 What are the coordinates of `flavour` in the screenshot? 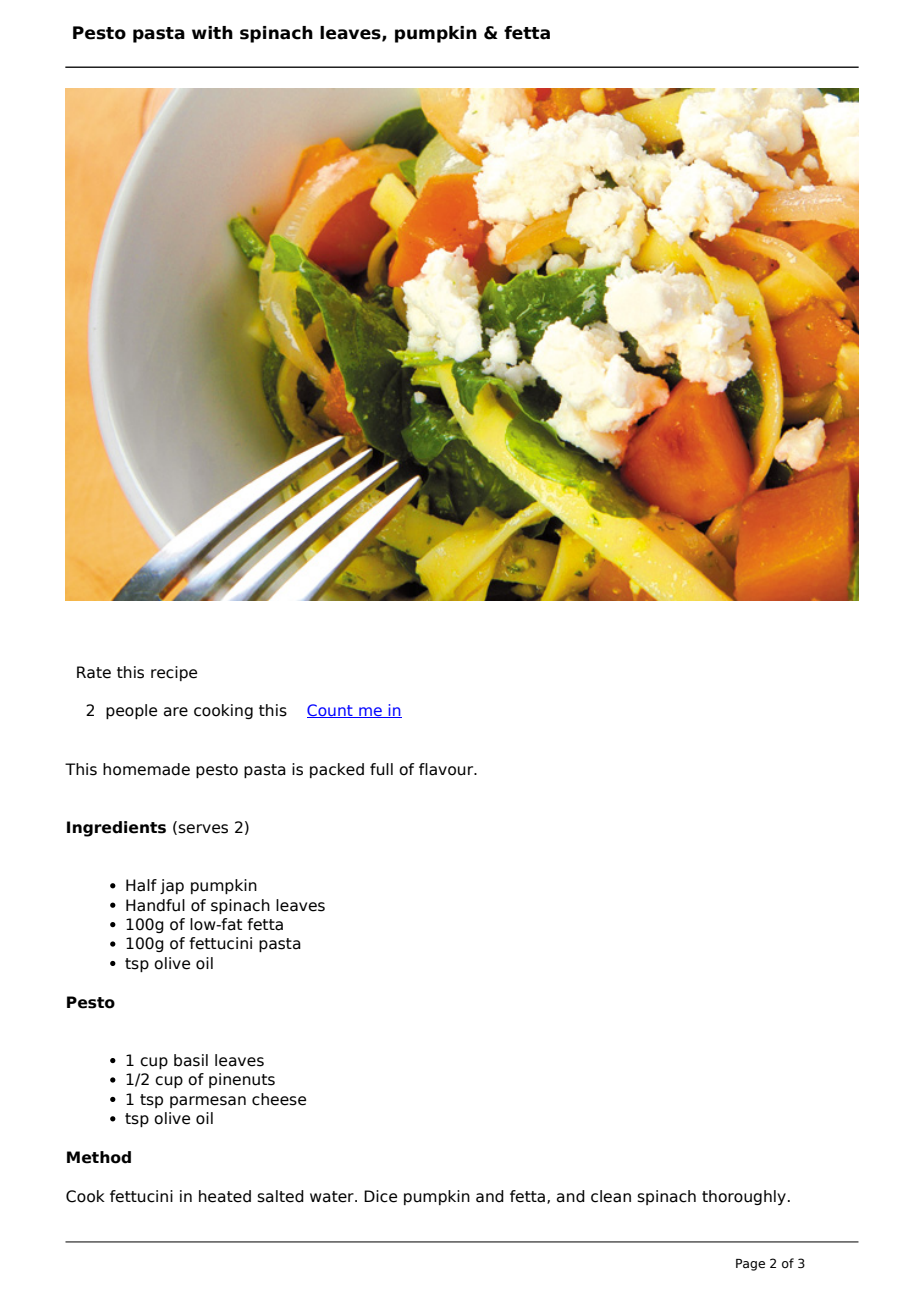 It's located at (447, 769).
